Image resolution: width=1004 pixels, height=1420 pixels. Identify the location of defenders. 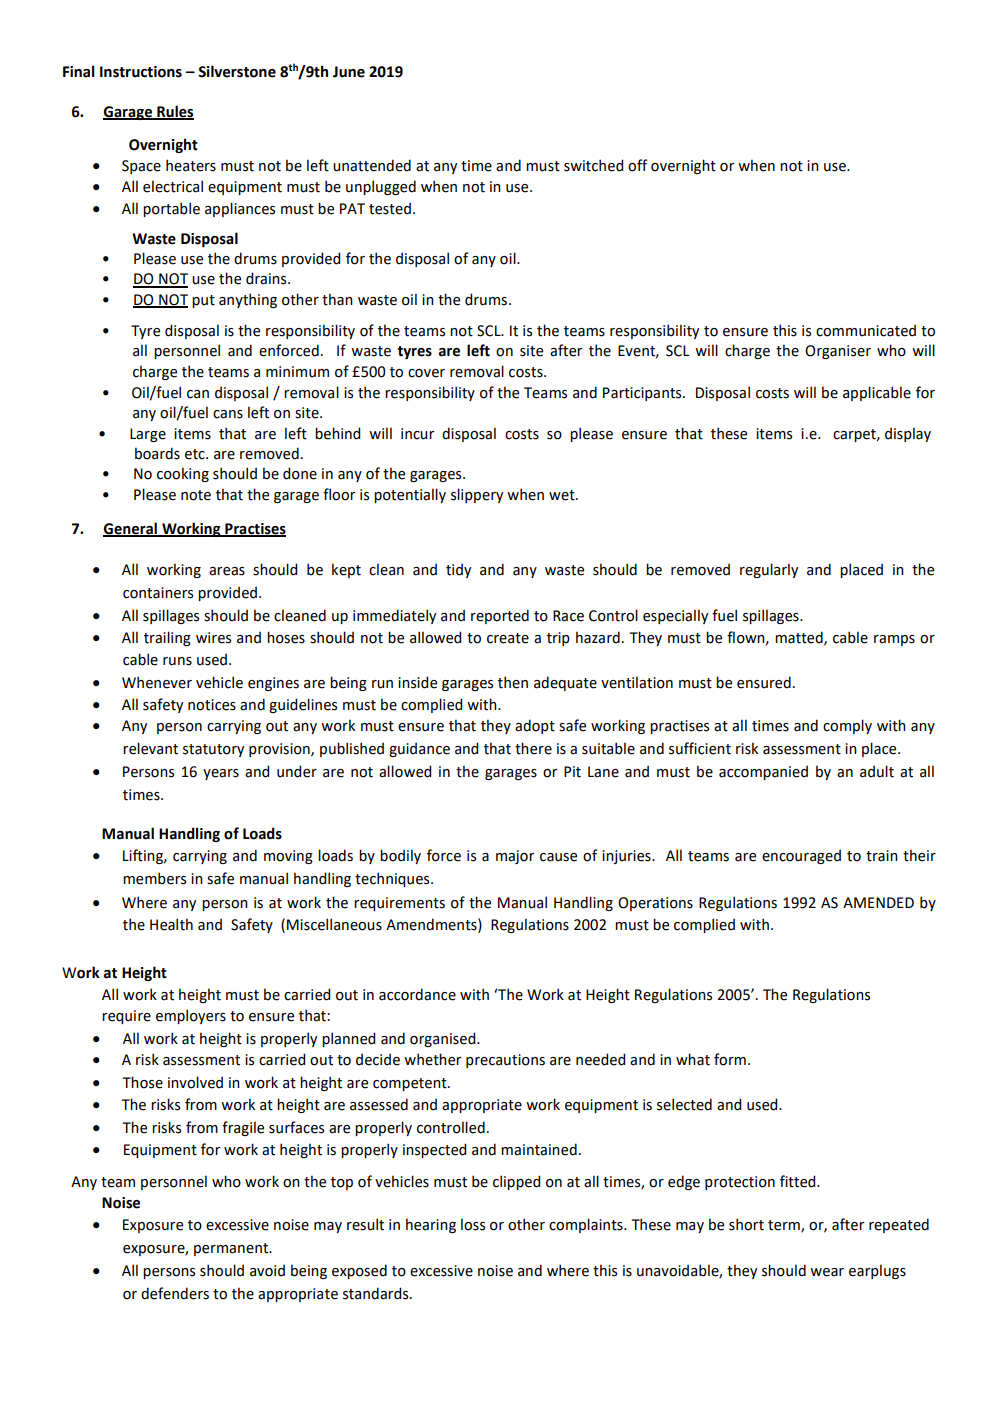
(175, 1293).
